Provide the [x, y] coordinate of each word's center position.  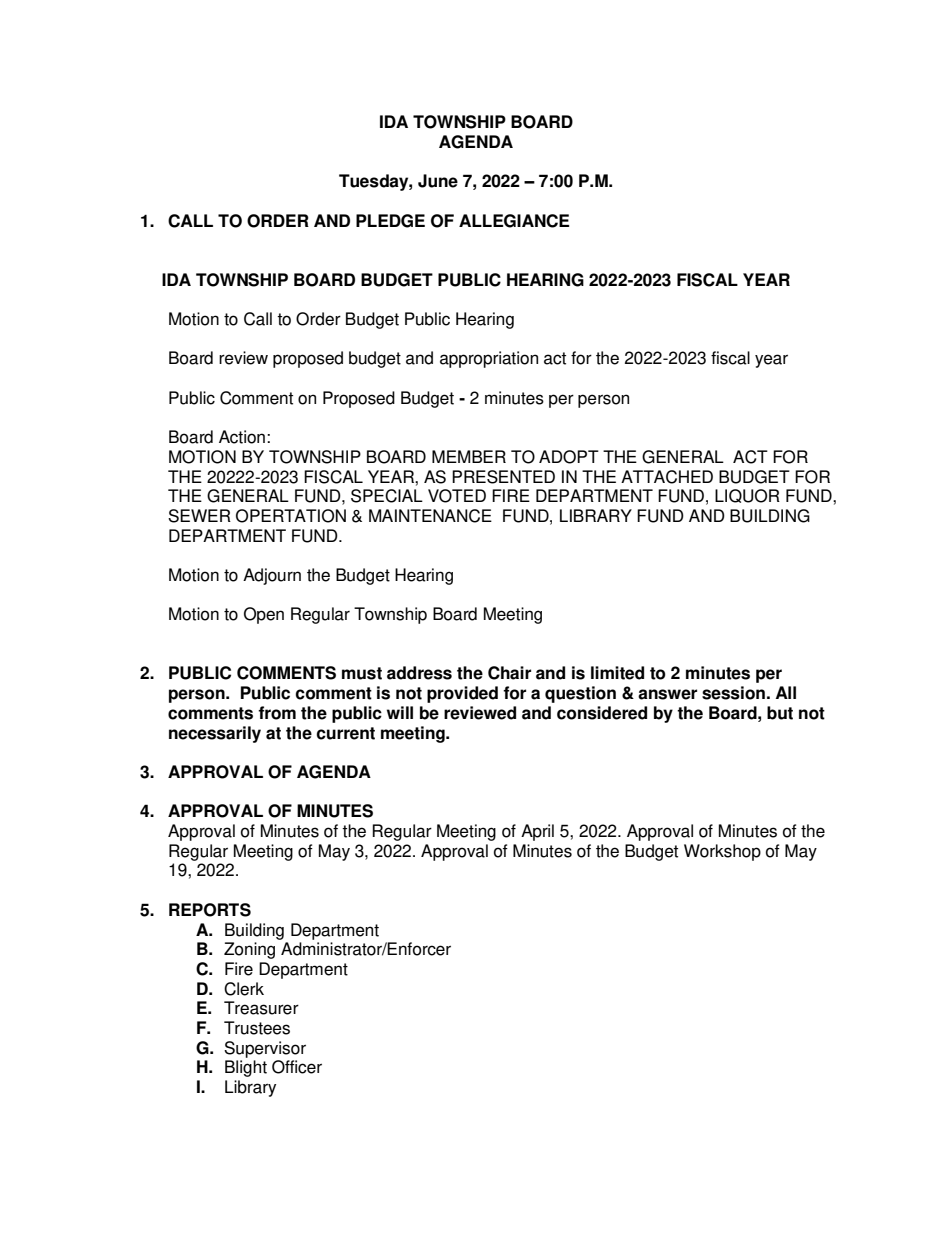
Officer [297, 1067]
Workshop [722, 852]
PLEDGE [390, 221]
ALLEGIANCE [514, 221]
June [438, 181]
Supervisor [265, 1049]
